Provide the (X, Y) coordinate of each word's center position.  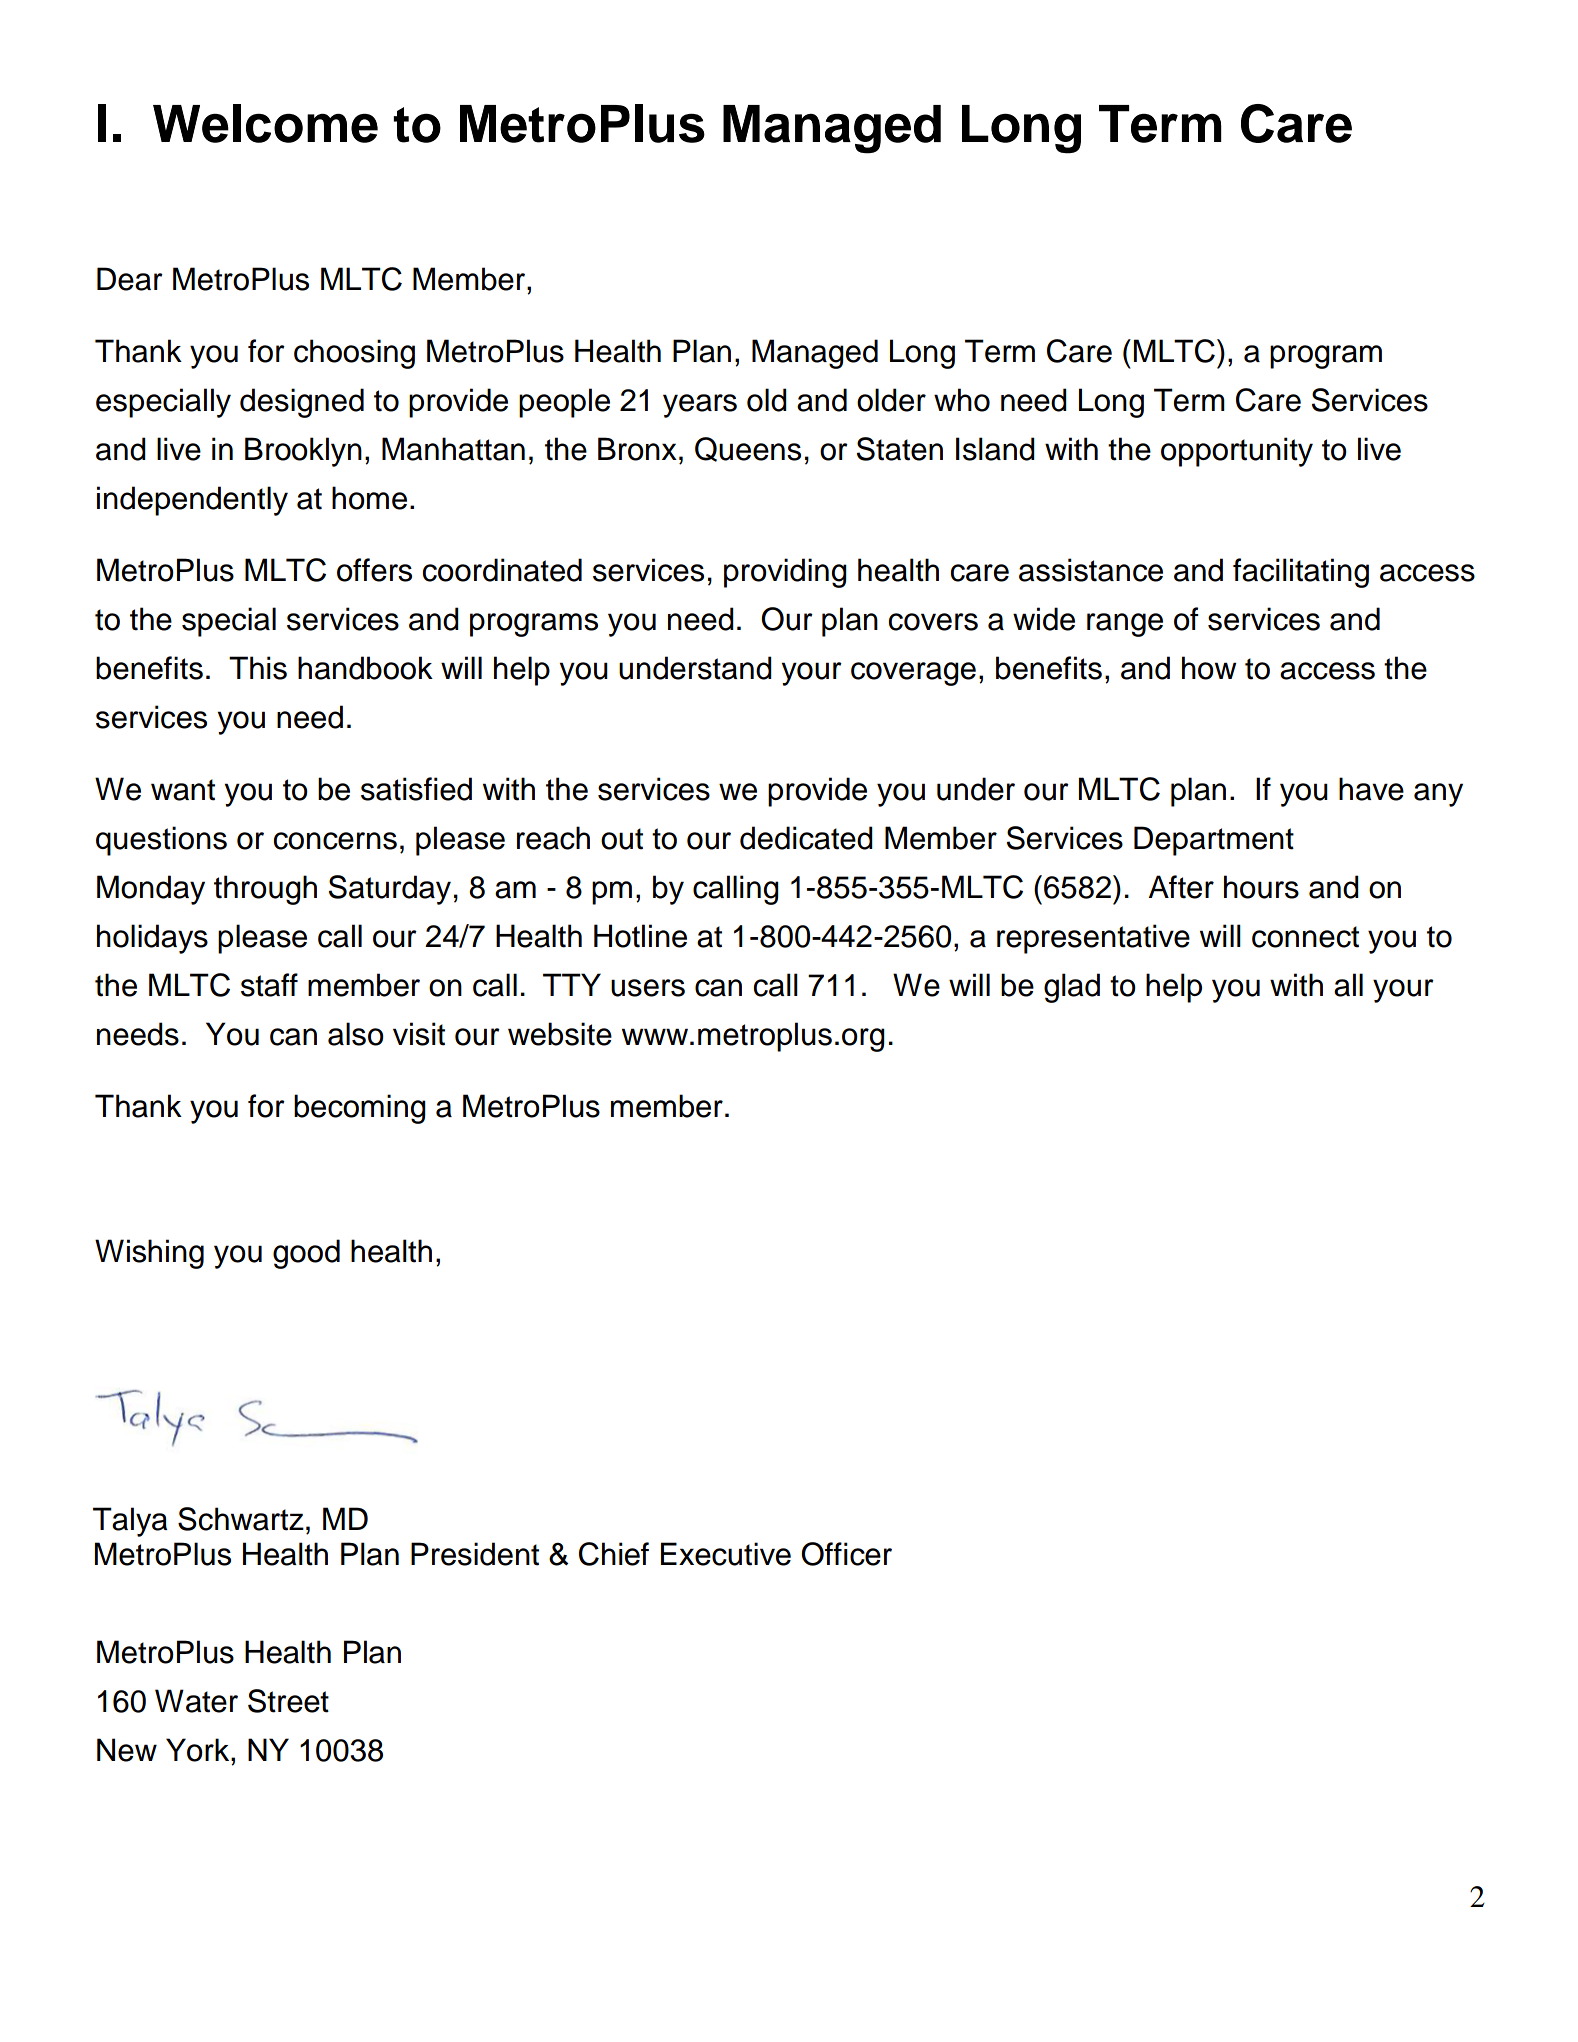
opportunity (1237, 452)
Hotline (640, 936)
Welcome (265, 123)
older (891, 400)
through (265, 890)
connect (1305, 937)
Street (288, 1701)
